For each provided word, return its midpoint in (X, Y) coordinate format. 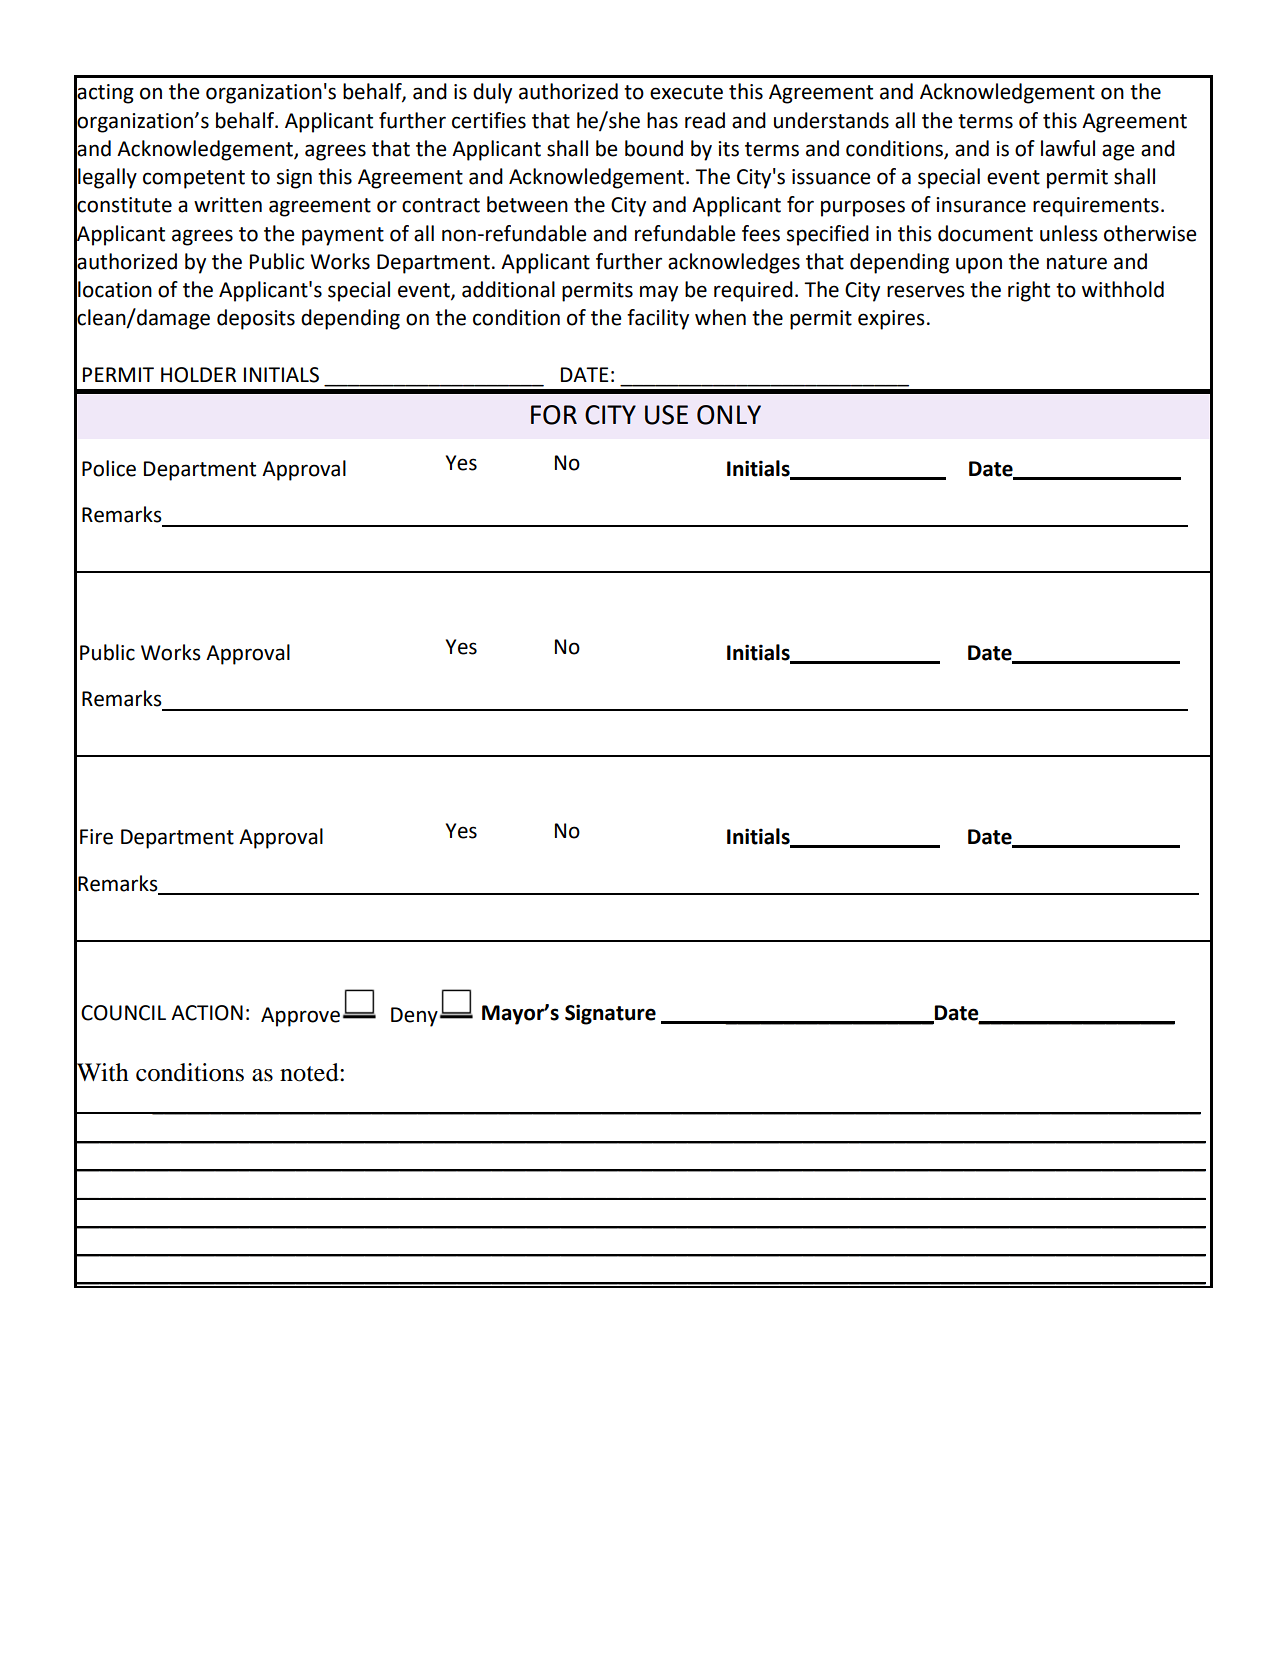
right (1029, 291)
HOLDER (198, 375)
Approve (300, 1017)
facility (658, 319)
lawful (1068, 148)
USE (666, 415)
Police (109, 468)
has (662, 120)
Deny (414, 1017)
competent (194, 179)
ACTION (207, 1013)
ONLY (729, 415)
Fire (96, 837)
